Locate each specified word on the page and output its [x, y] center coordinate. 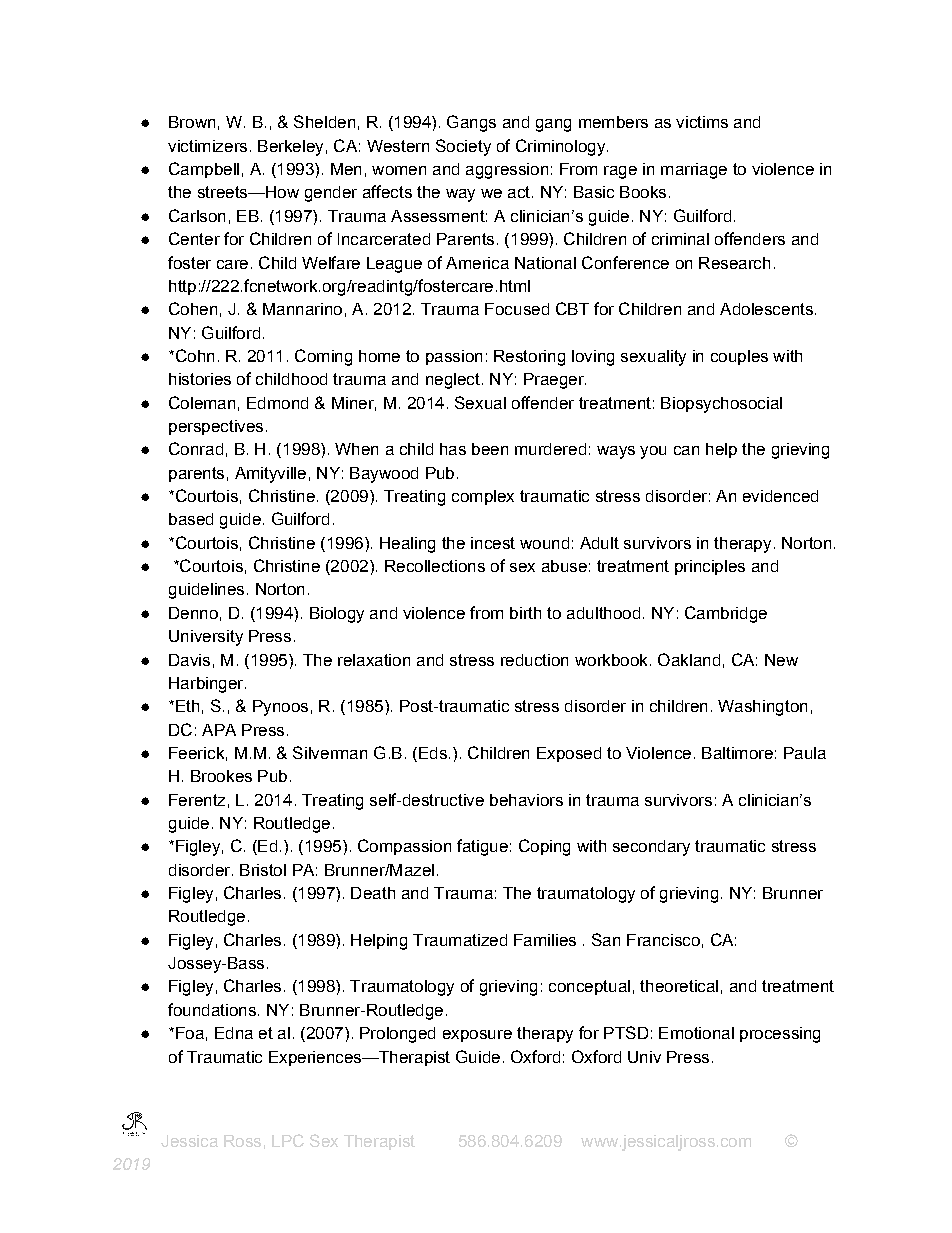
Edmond [277, 403]
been [490, 449]
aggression [507, 171]
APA [219, 730]
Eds [433, 753]
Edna [234, 1033]
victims [702, 122]
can [686, 450]
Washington [762, 708]
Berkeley [290, 148]
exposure [477, 1036]
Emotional [696, 1033]
